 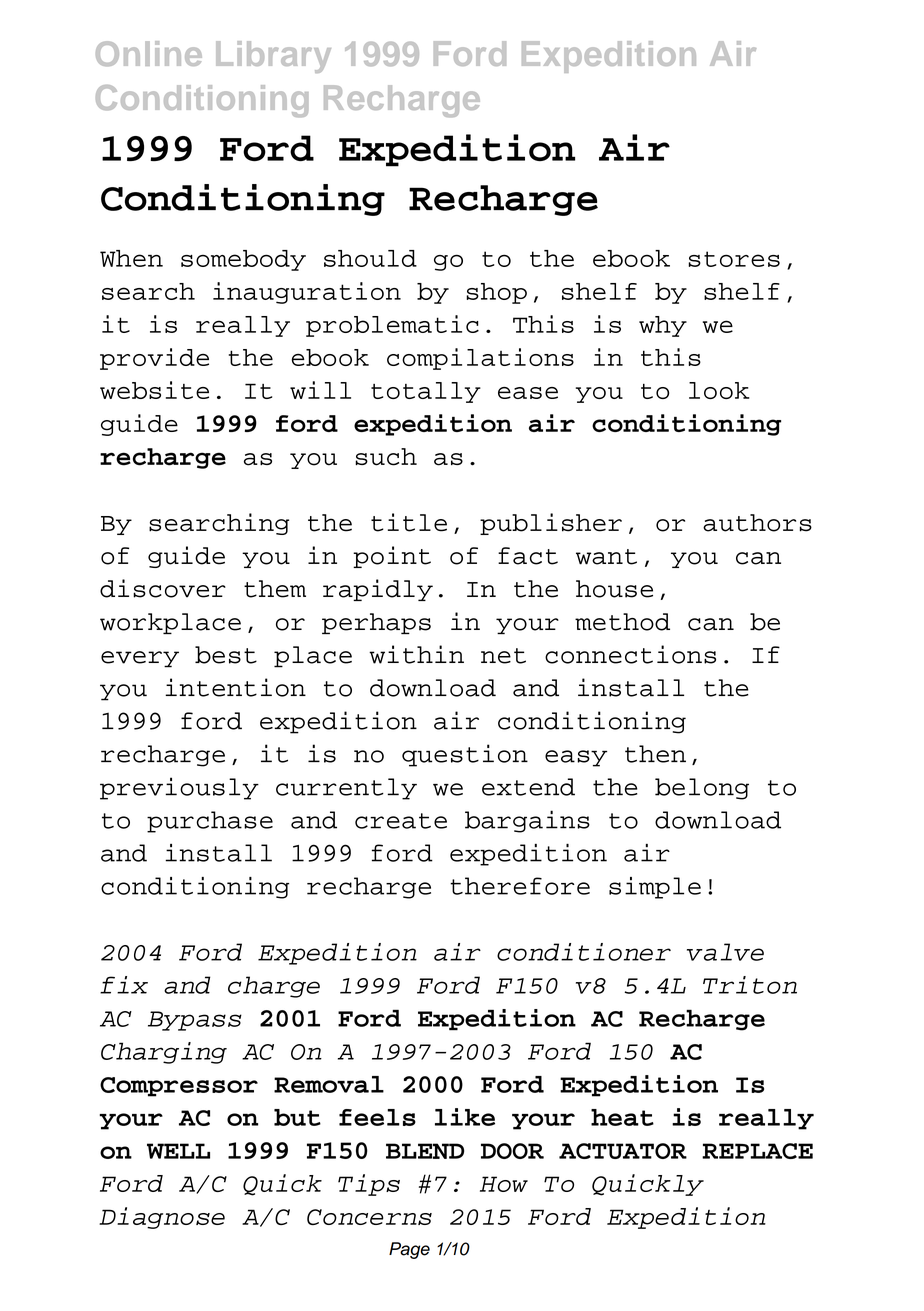 What do you see at coordinates (702, 789) in the image?
I see `belong` at bounding box center [702, 789].
